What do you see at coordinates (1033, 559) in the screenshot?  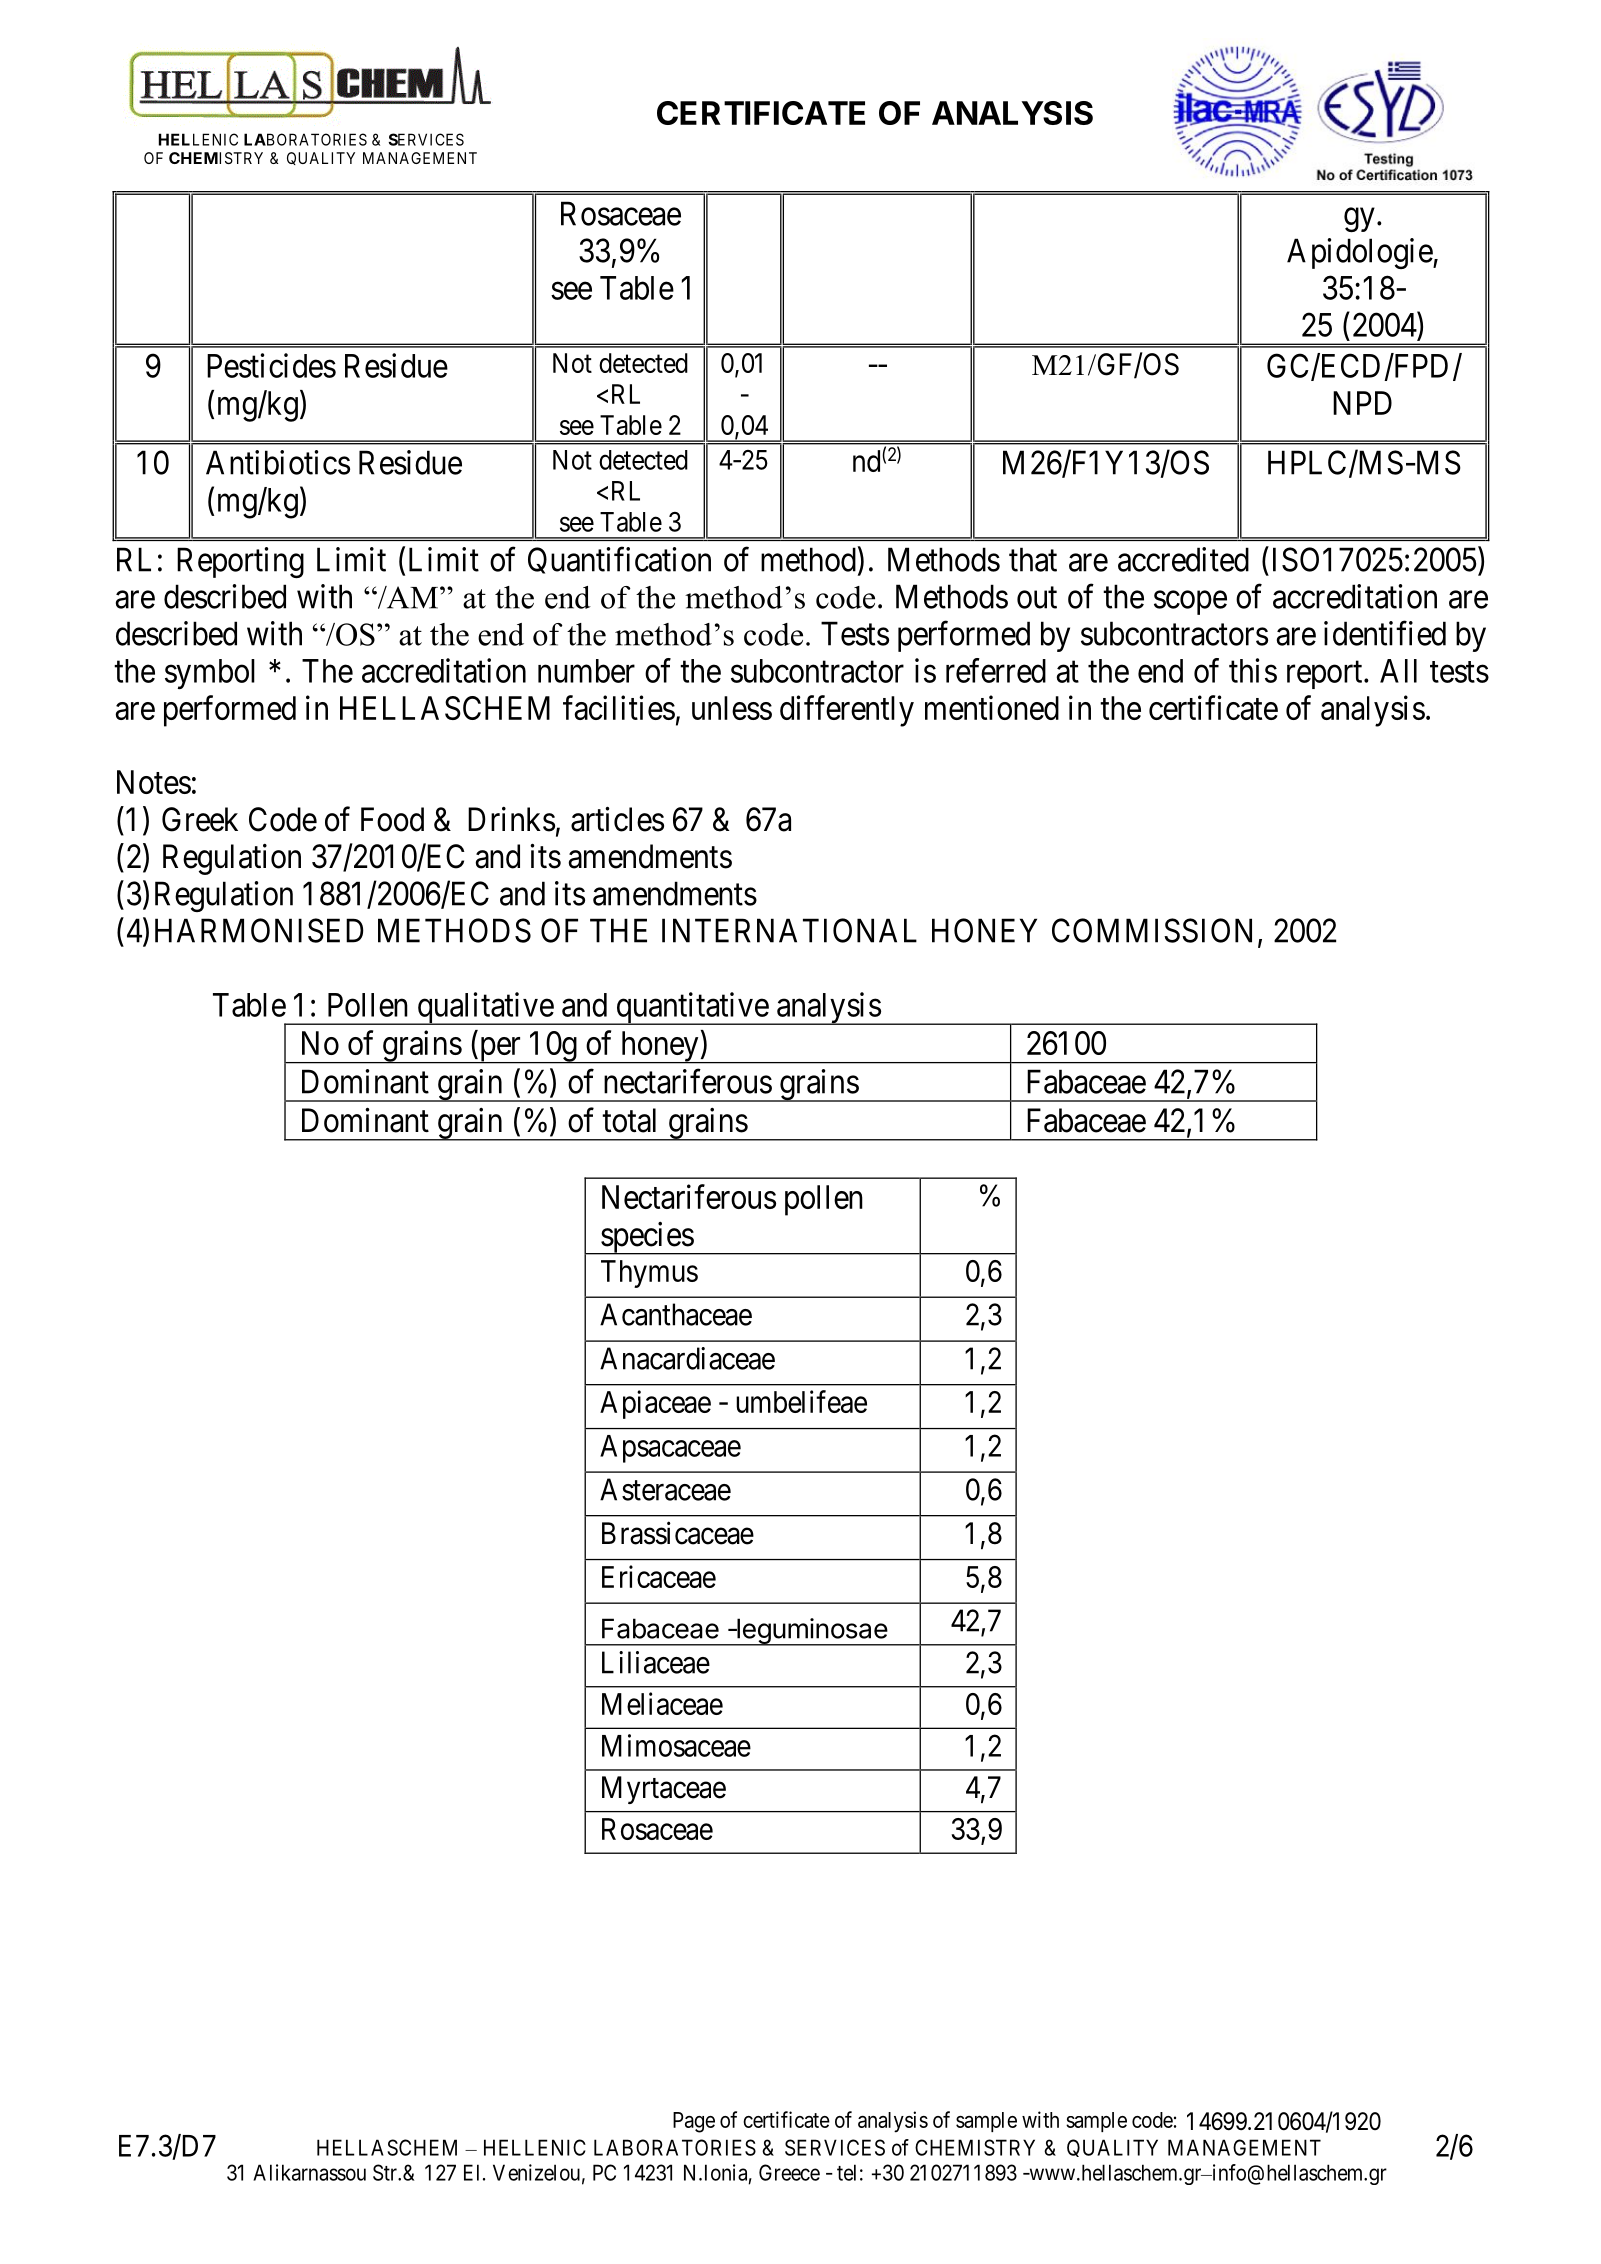 I see `that` at bounding box center [1033, 559].
